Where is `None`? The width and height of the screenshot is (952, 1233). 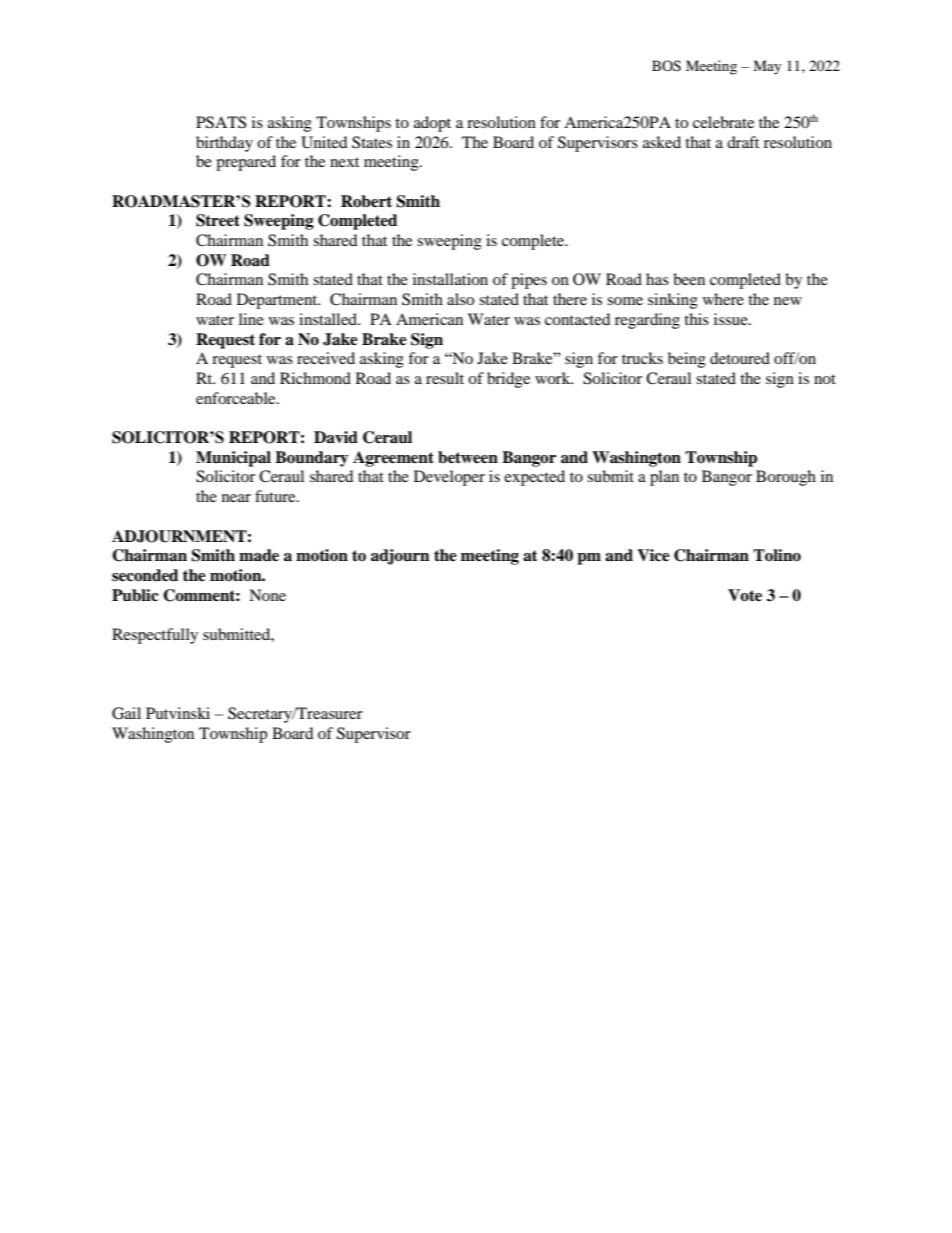 None is located at coordinates (267, 595).
